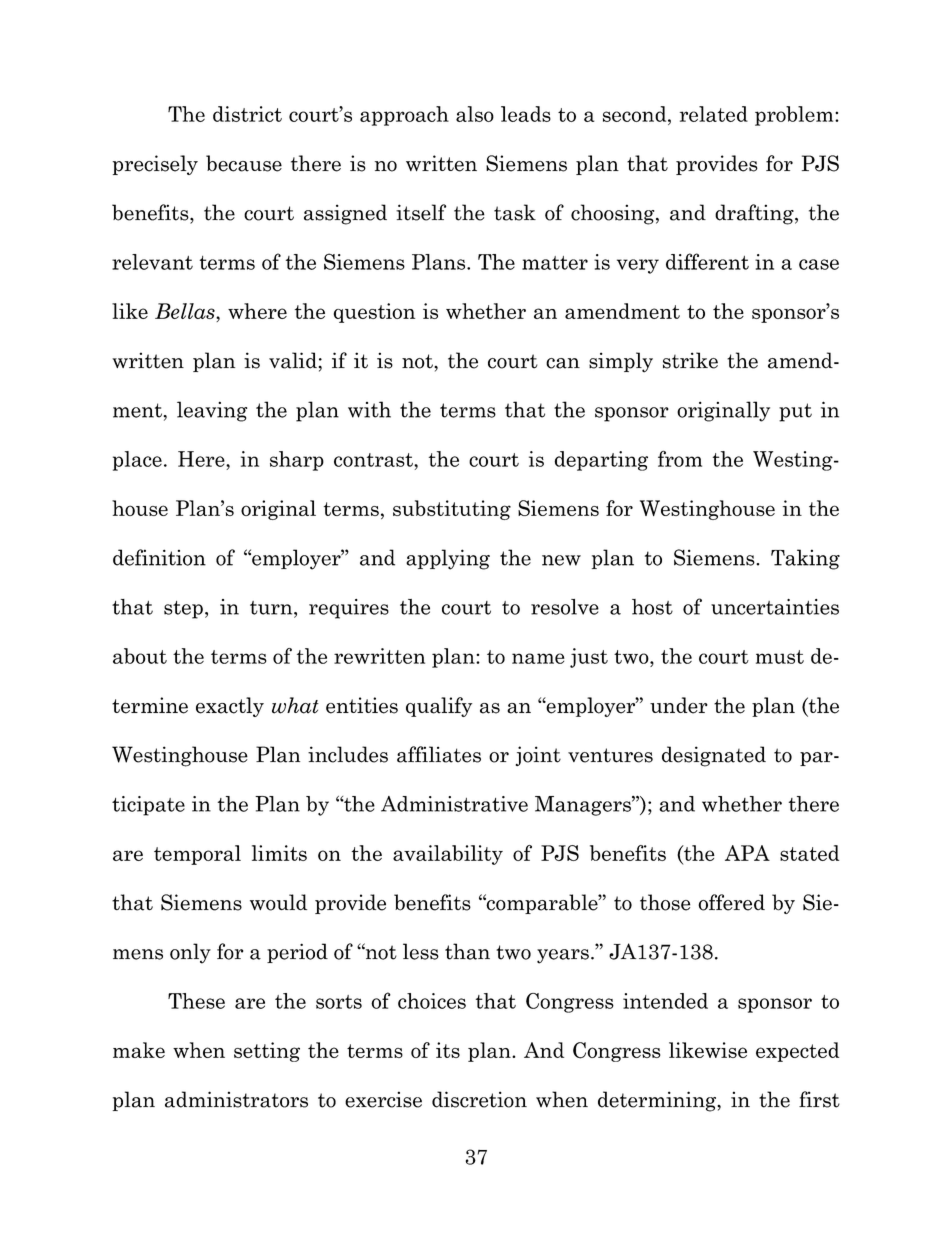 This screenshot has width=952, height=1233. What do you see at coordinates (775, 607) in the screenshot?
I see `uncertainties` at bounding box center [775, 607].
